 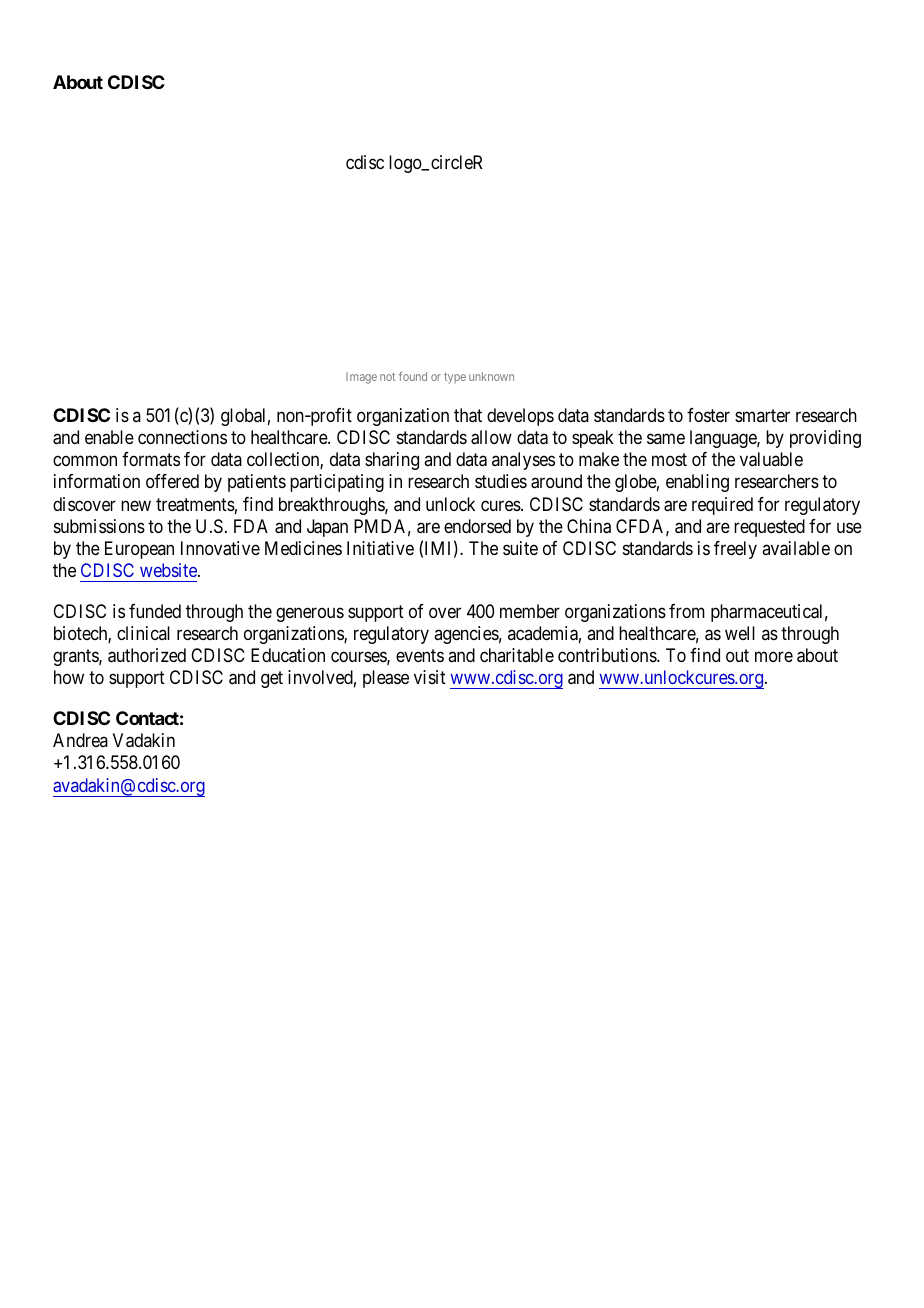 What do you see at coordinates (139, 550) in the image?
I see `European` at bounding box center [139, 550].
